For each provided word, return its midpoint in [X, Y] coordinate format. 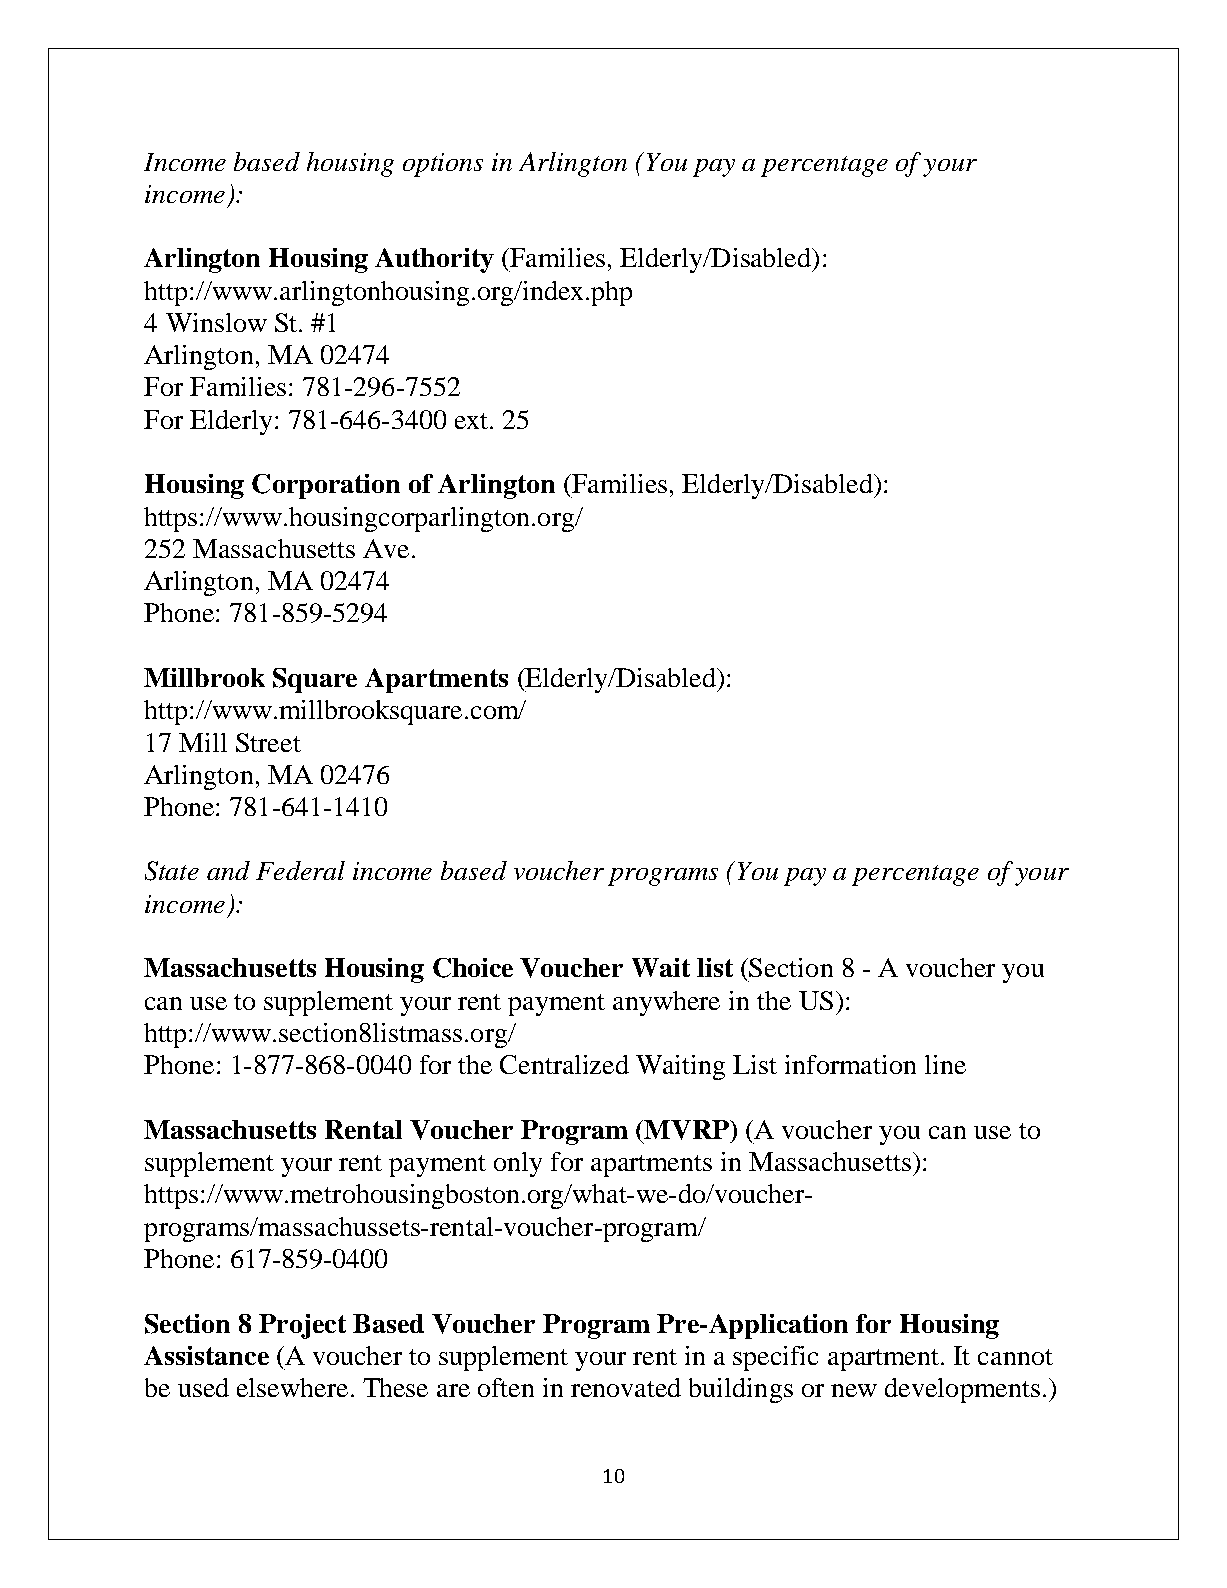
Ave [386, 548]
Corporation [326, 486]
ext [473, 421]
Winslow [216, 322]
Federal [300, 870]
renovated [626, 1387]
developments [962, 1390]
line [945, 1064]
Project [302, 1326]
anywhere [666, 1003]
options [443, 165]
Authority [434, 260]
